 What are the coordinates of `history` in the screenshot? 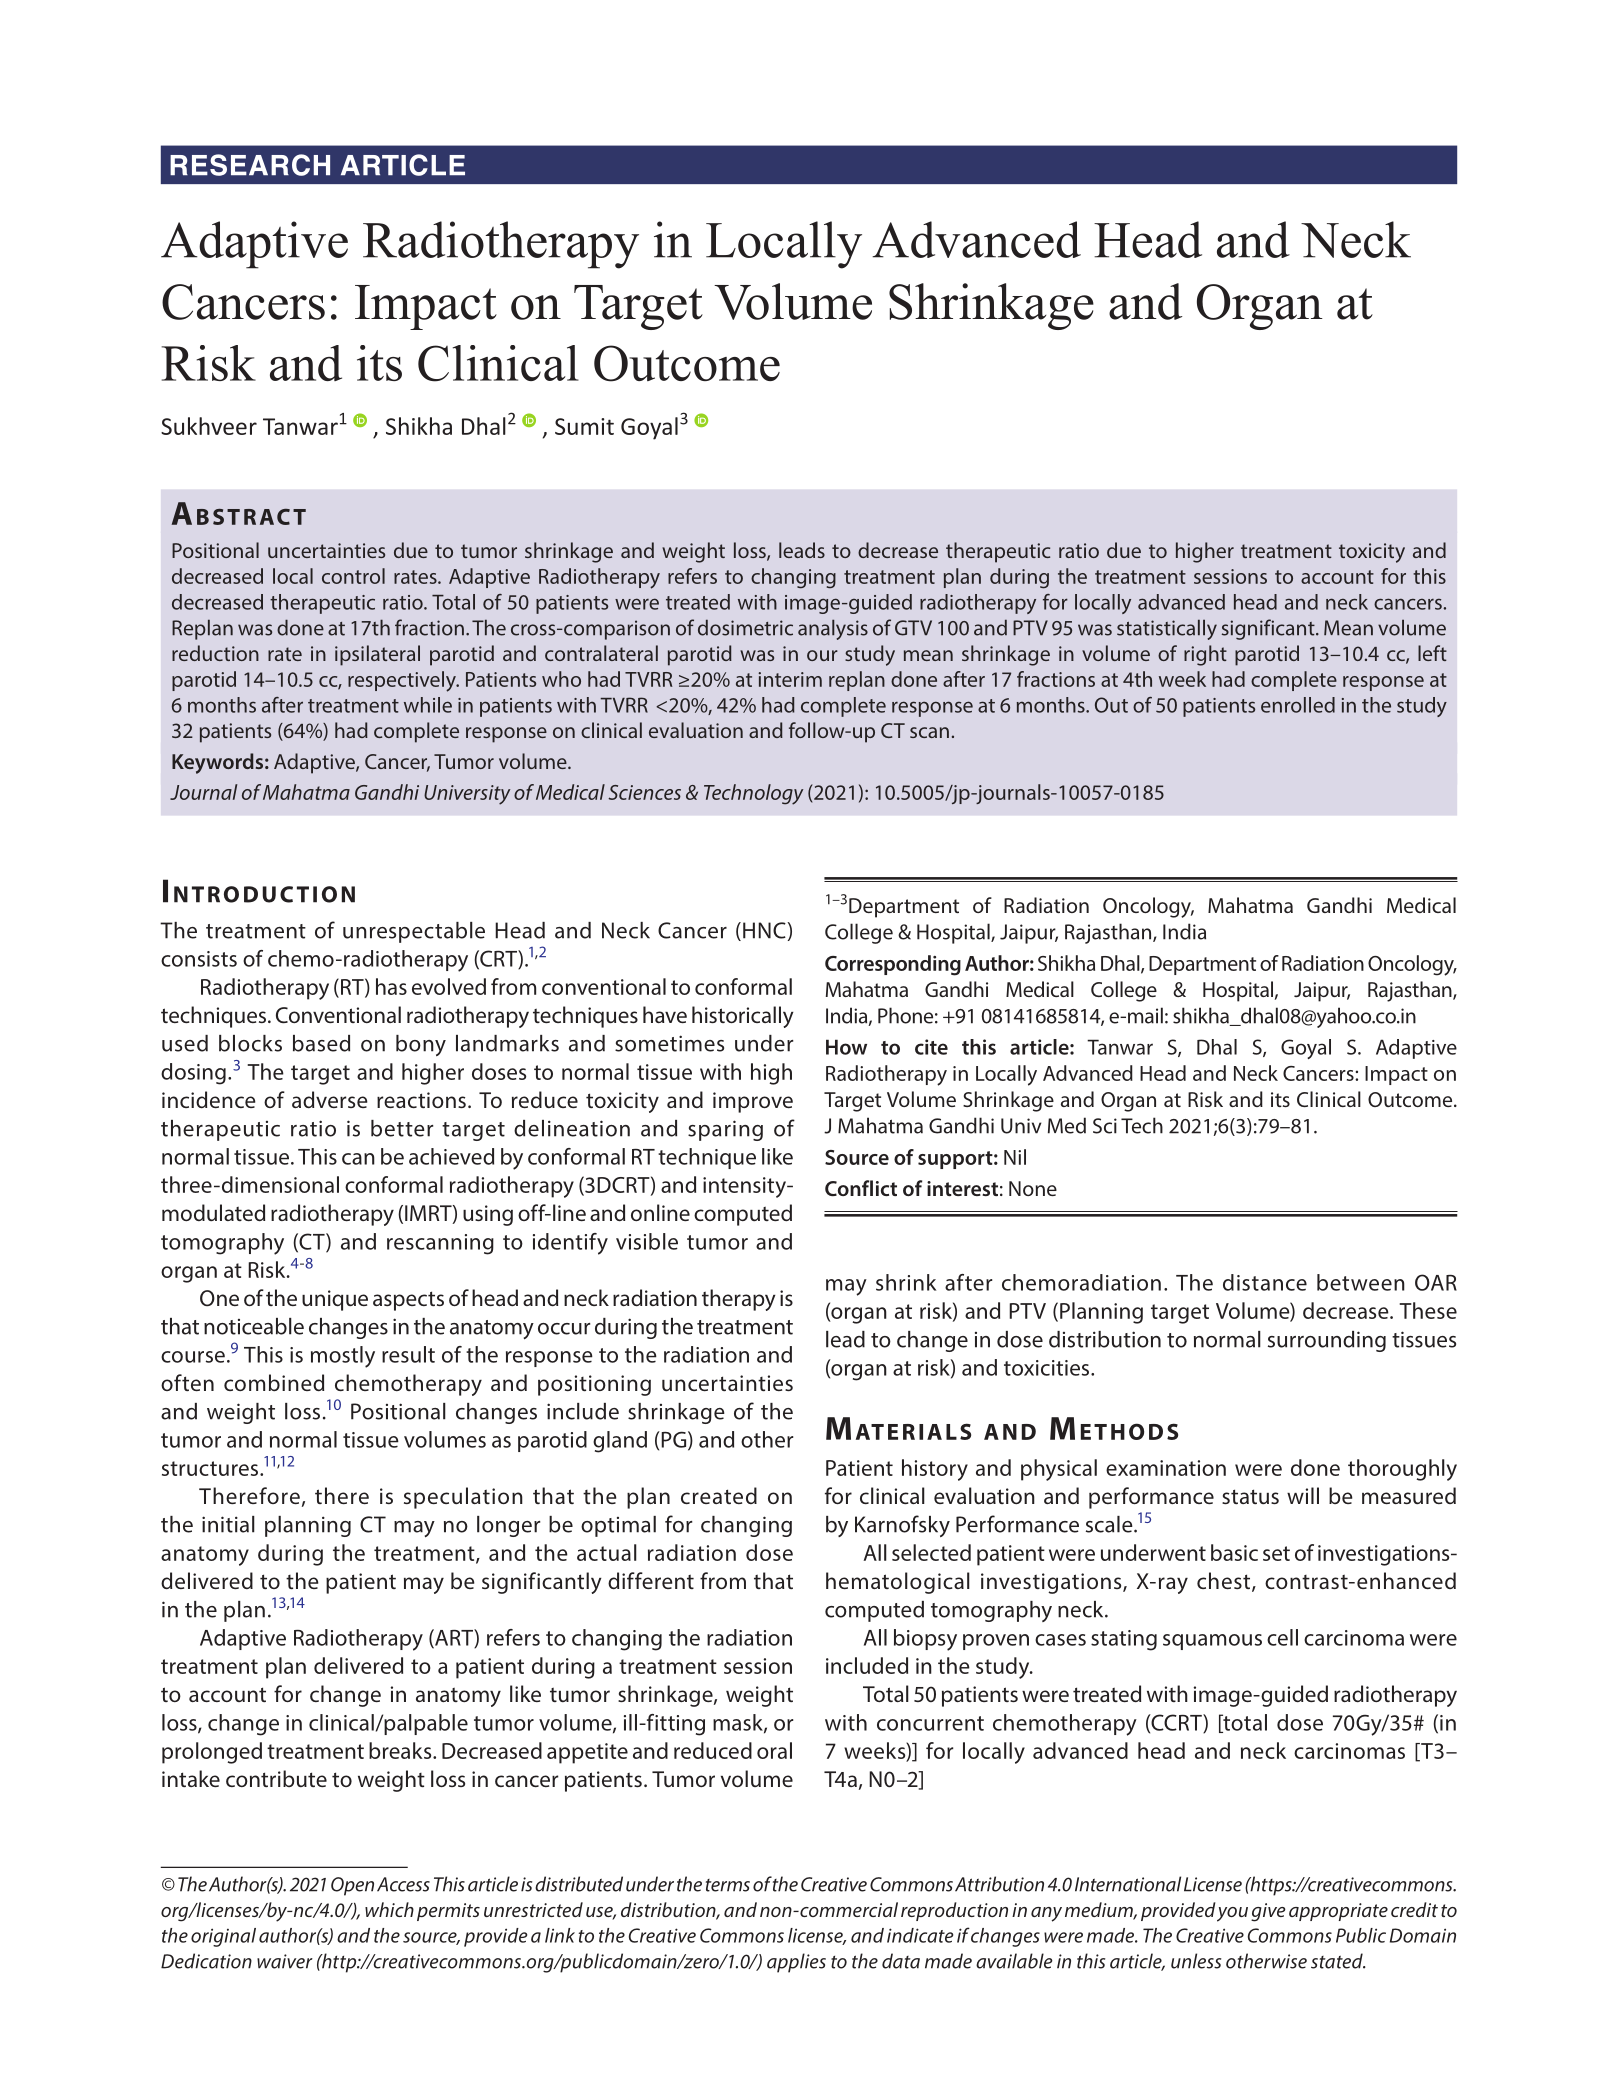 It's located at (935, 1470).
